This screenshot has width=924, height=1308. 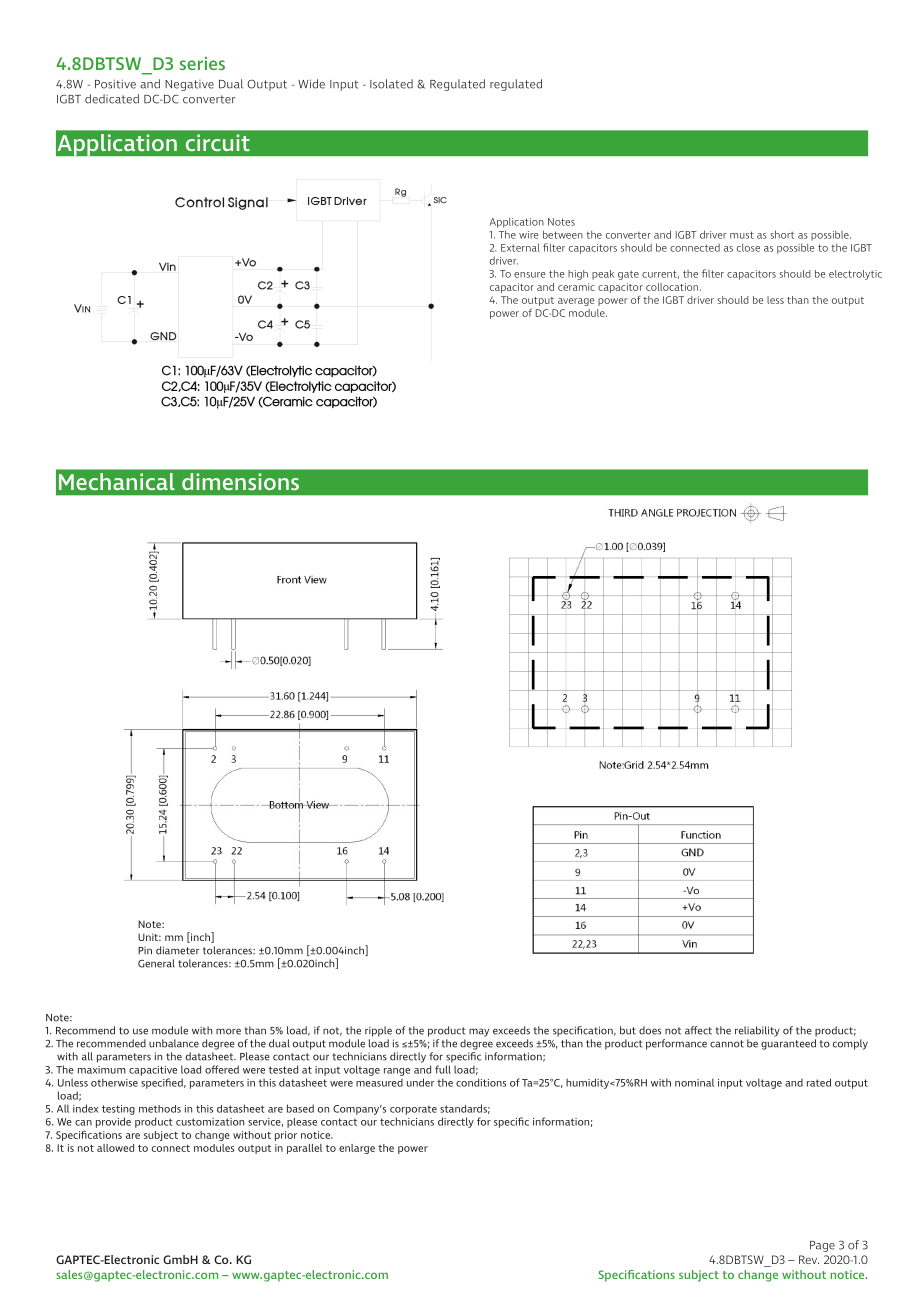 I want to click on diameter, so click(x=177, y=950).
